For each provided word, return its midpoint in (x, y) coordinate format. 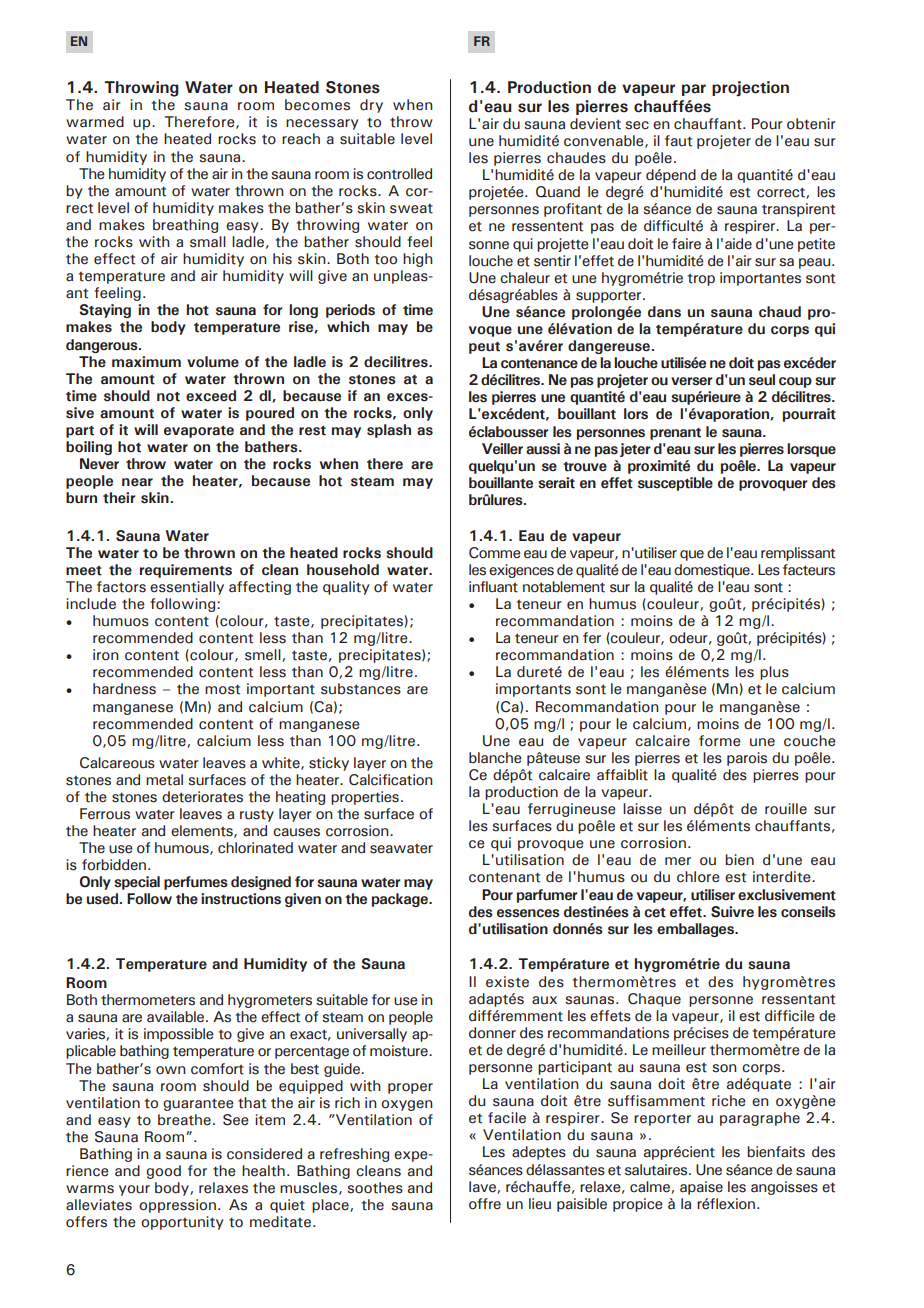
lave (483, 1187)
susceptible (675, 484)
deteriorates (202, 797)
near (137, 482)
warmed (95, 122)
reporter (662, 1119)
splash (389, 431)
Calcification (391, 780)
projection (750, 89)
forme (720, 741)
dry (371, 106)
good (163, 1172)
